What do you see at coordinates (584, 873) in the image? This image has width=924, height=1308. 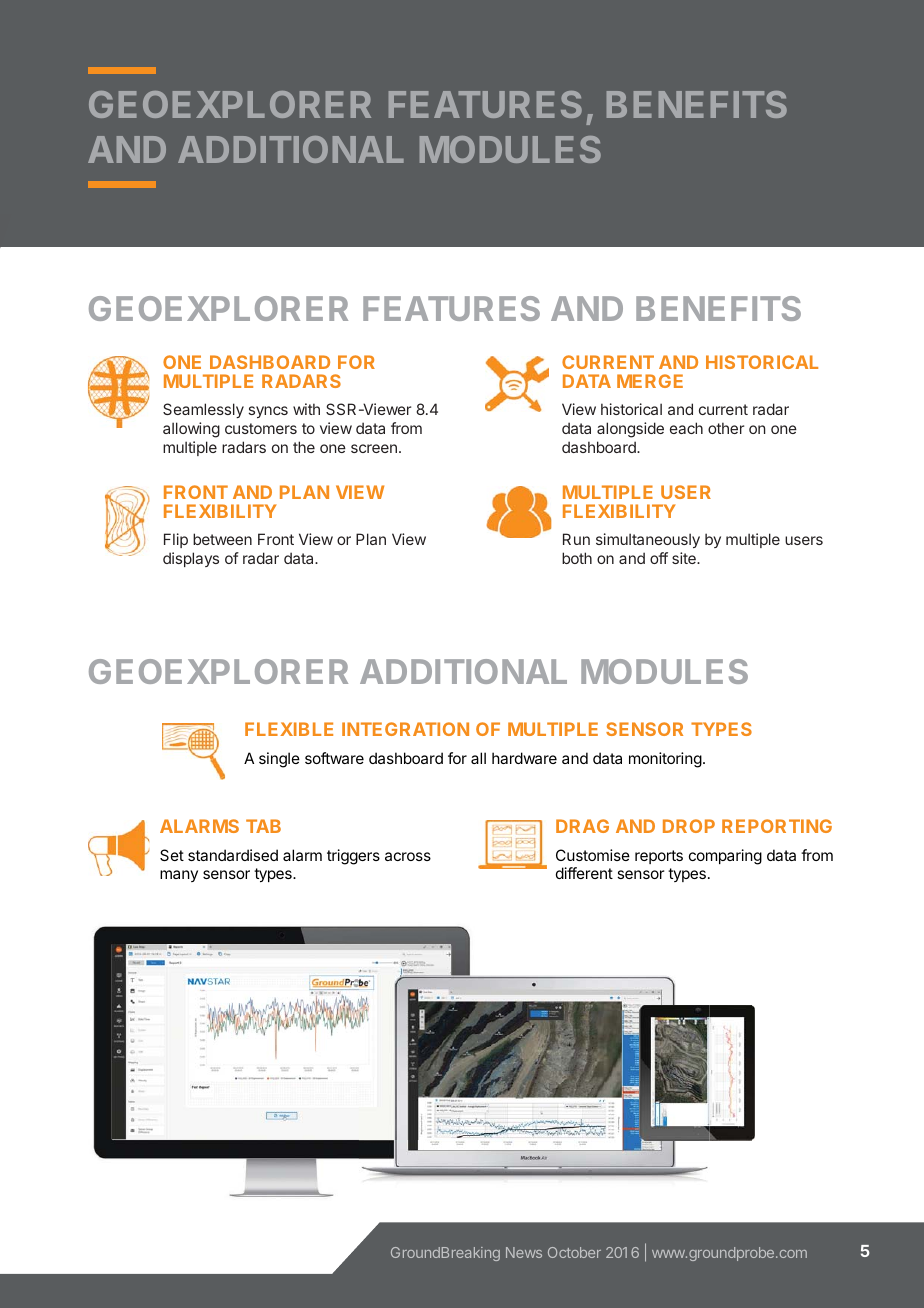 I see `different` at bounding box center [584, 873].
